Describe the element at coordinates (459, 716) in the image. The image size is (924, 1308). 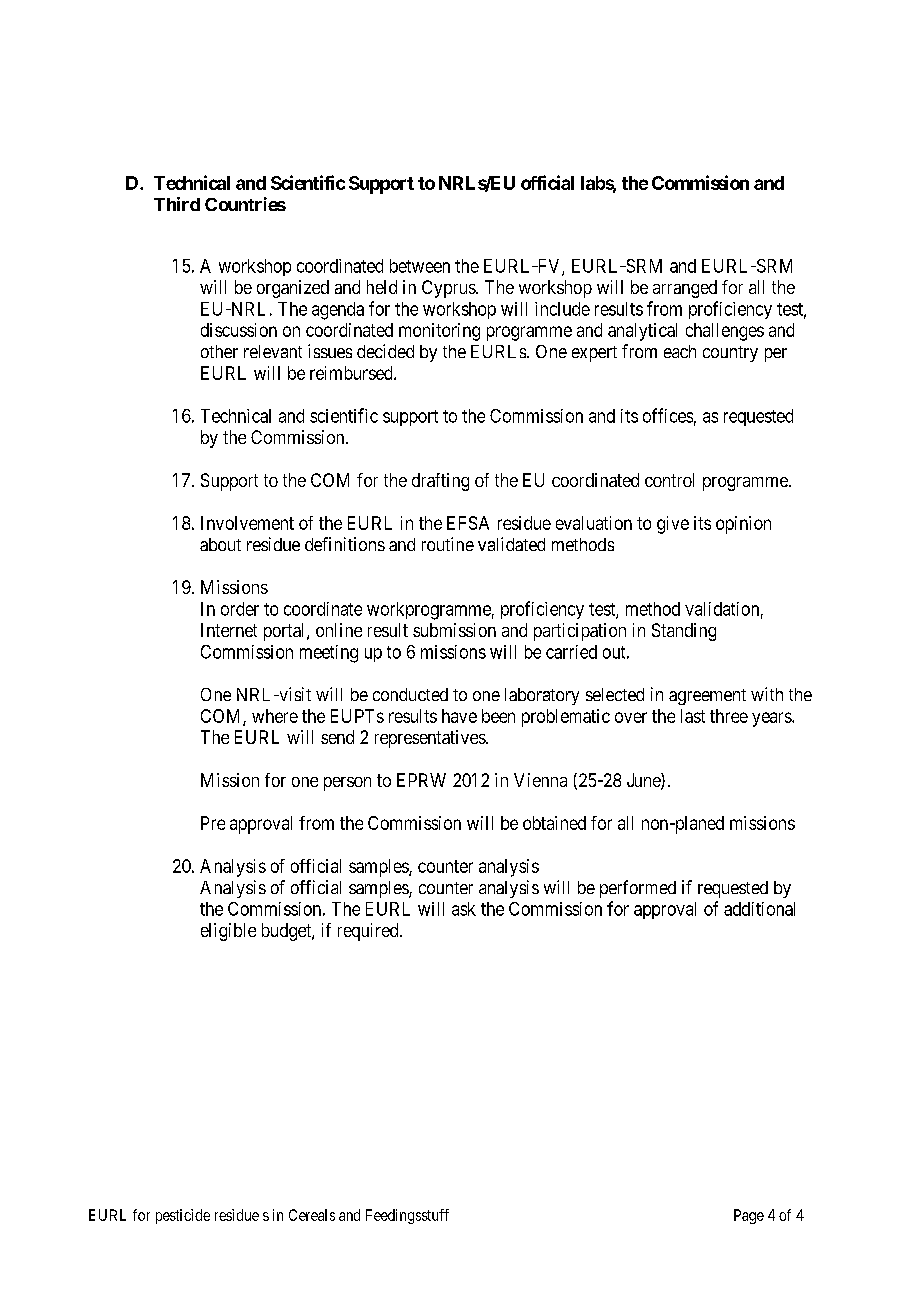
I see `have` at that location.
